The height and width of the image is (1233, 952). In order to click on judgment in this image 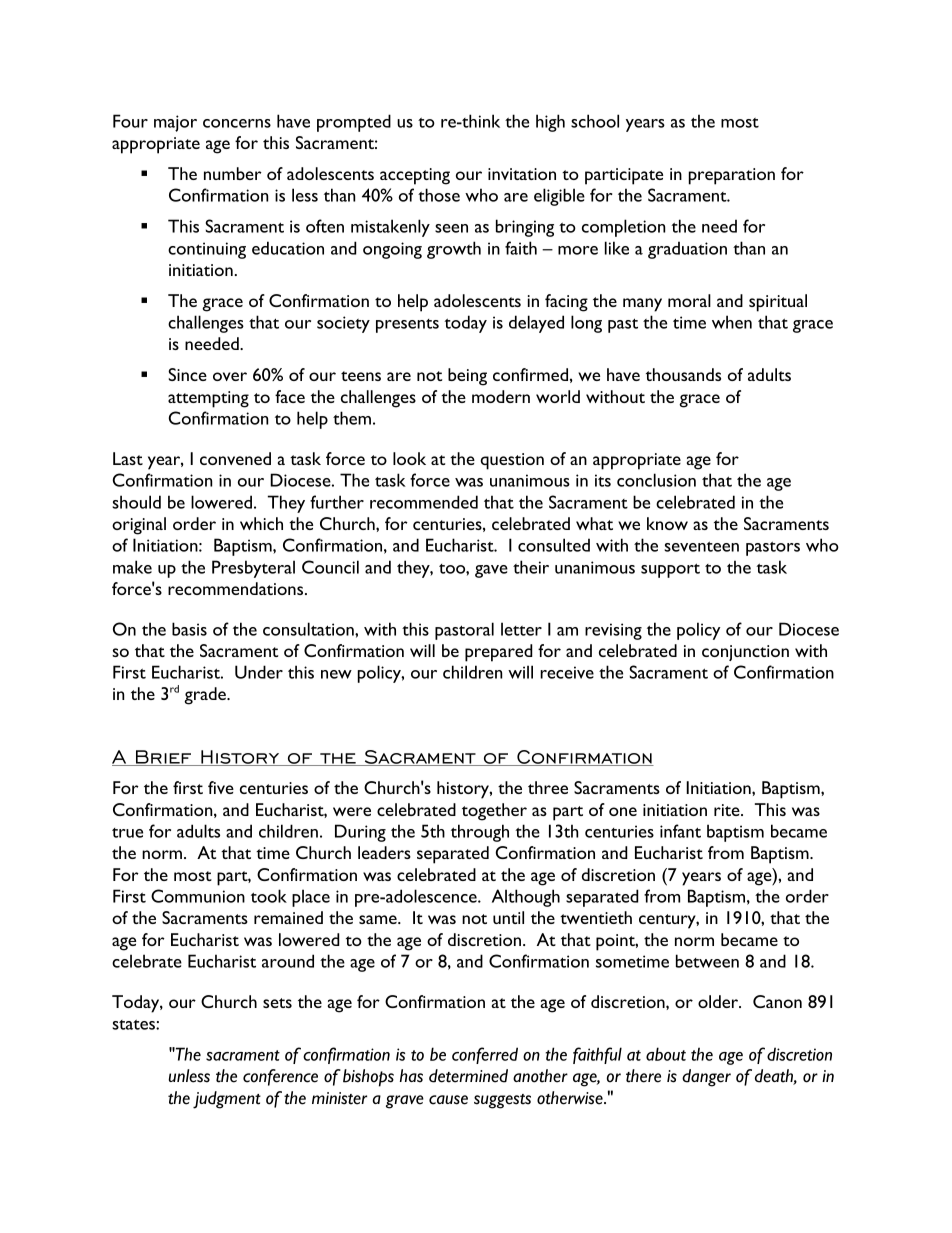, I will do `click(227, 1100)`.
